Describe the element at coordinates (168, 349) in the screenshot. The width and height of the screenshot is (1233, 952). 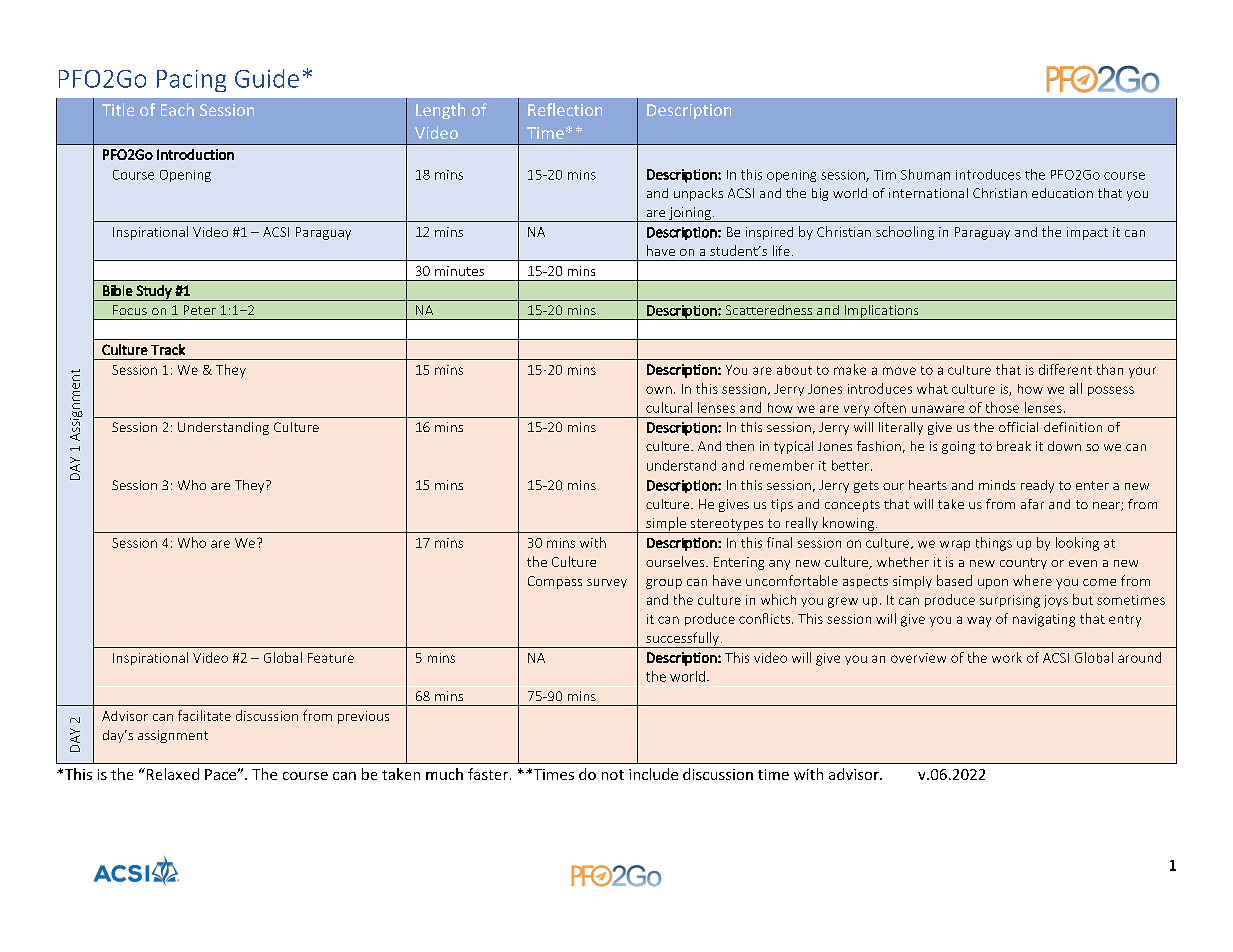
I see `Track` at that location.
